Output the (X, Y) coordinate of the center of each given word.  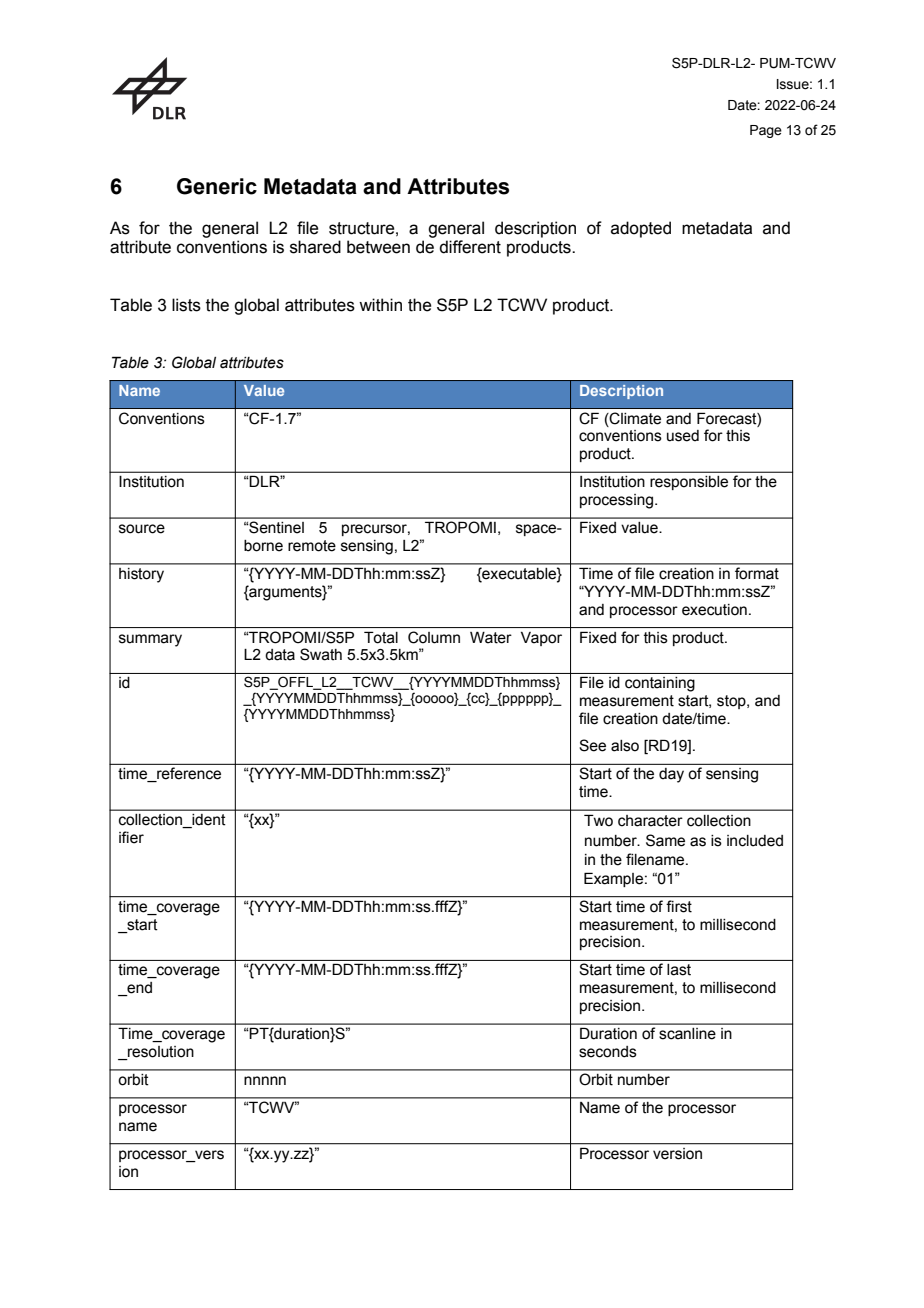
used (683, 436)
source (142, 529)
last (679, 970)
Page (766, 131)
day (671, 775)
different (470, 247)
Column (434, 637)
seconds (608, 1052)
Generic (217, 186)
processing (618, 501)
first (679, 906)
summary (150, 640)
